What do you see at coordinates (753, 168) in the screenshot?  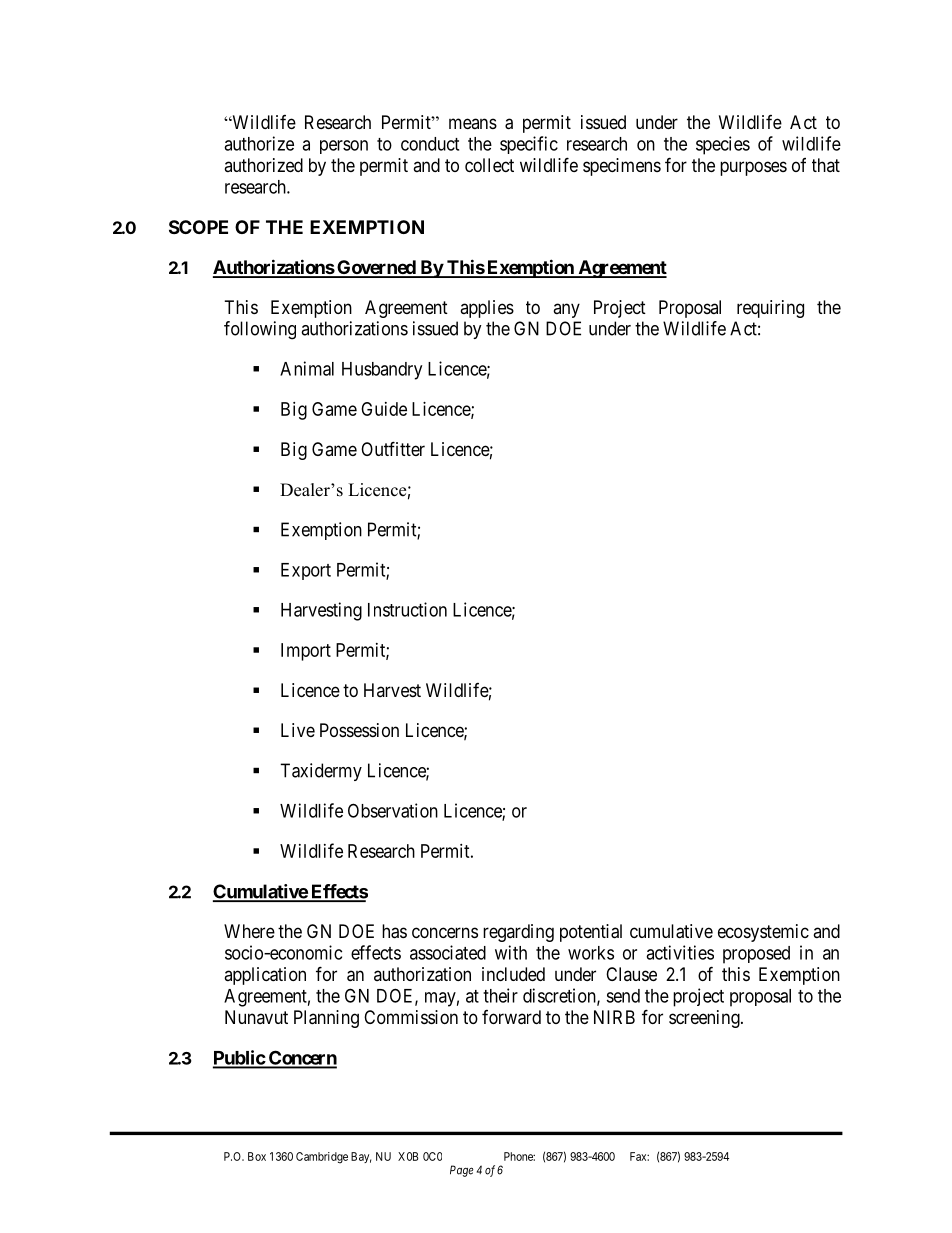 I see `purposes` at bounding box center [753, 168].
